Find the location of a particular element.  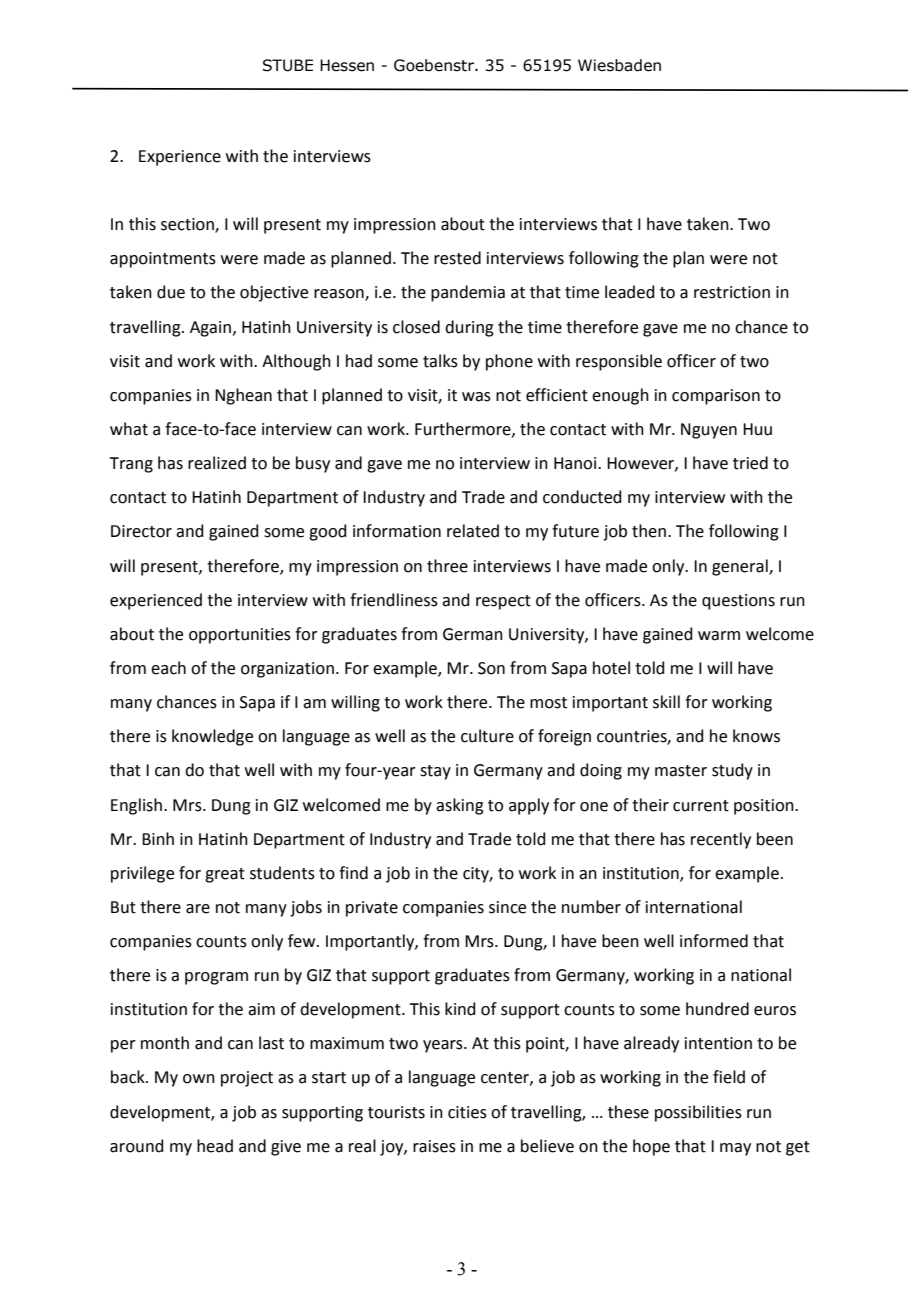

stay is located at coordinates (435, 772).
